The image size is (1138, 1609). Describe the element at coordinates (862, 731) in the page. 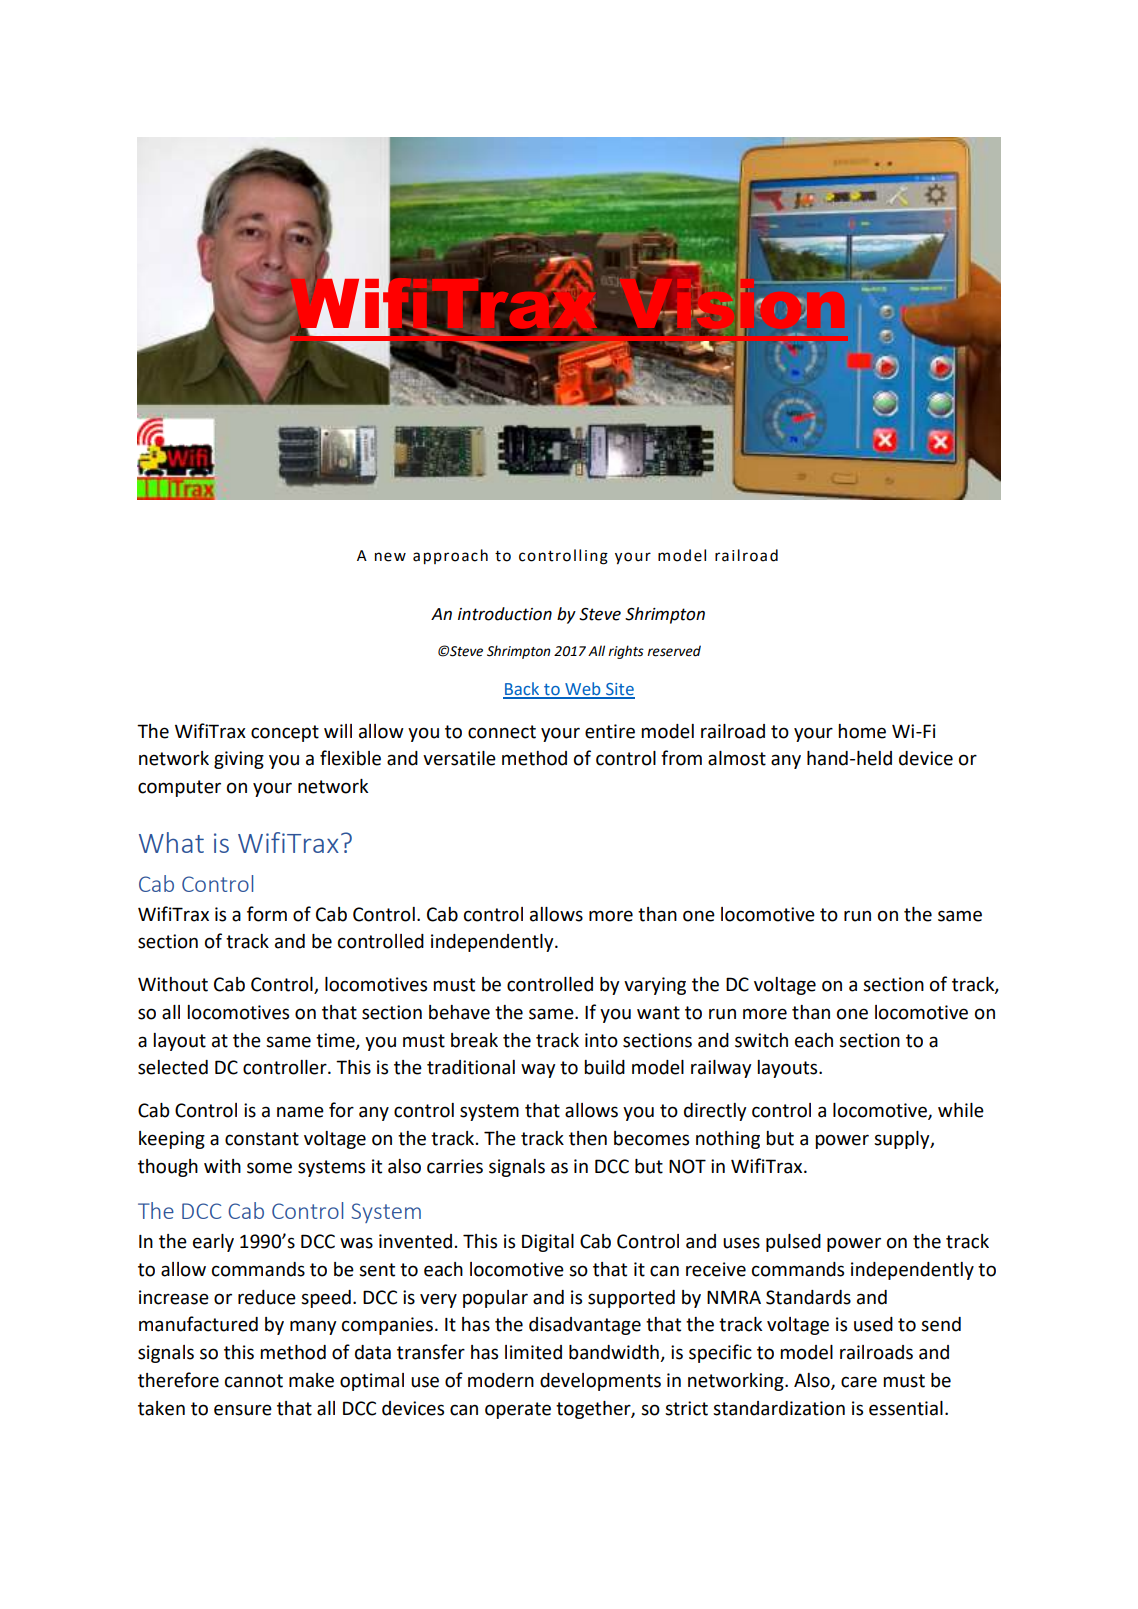

I see `home` at that location.
